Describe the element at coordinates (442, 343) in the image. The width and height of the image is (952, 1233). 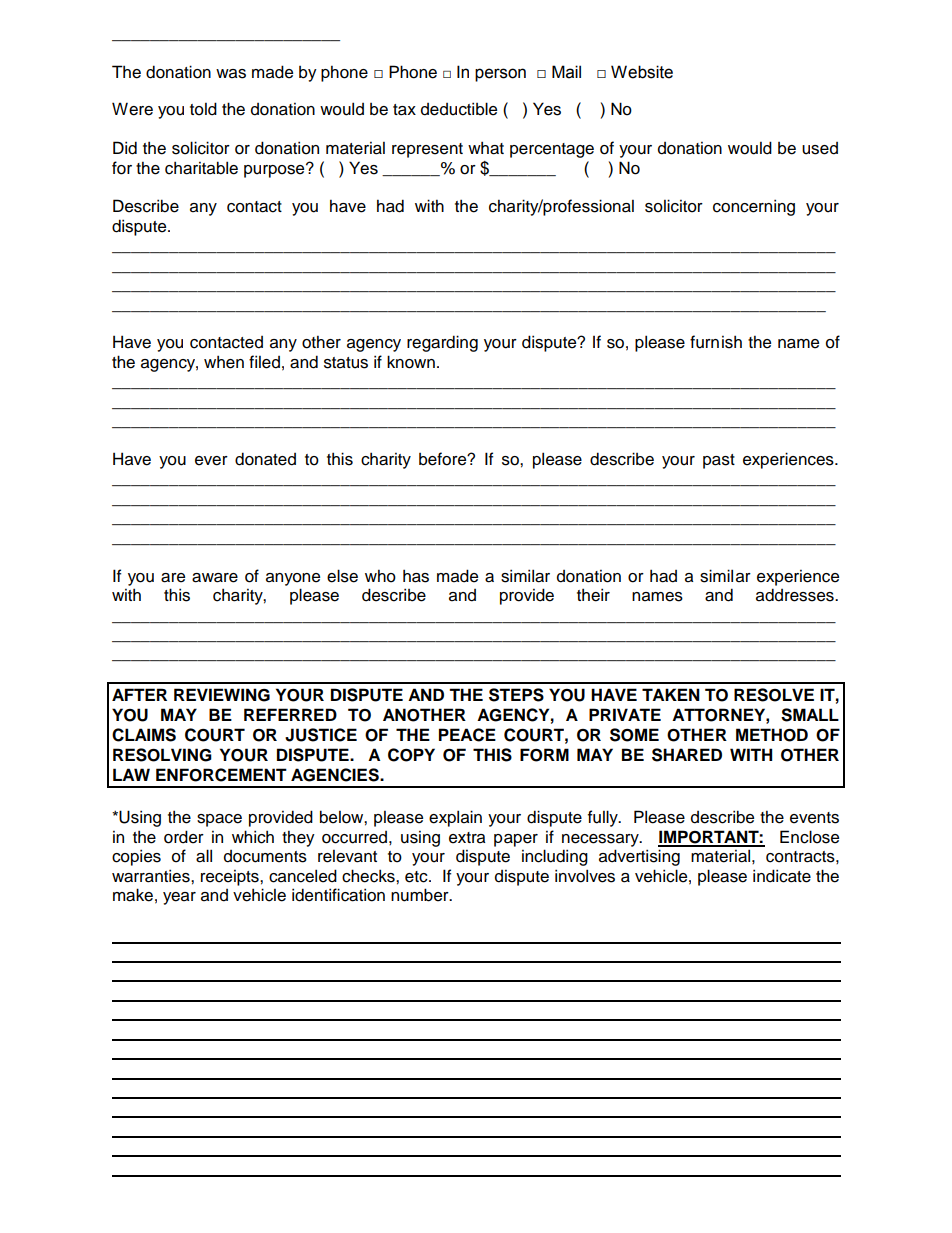
I see `regarding` at that location.
